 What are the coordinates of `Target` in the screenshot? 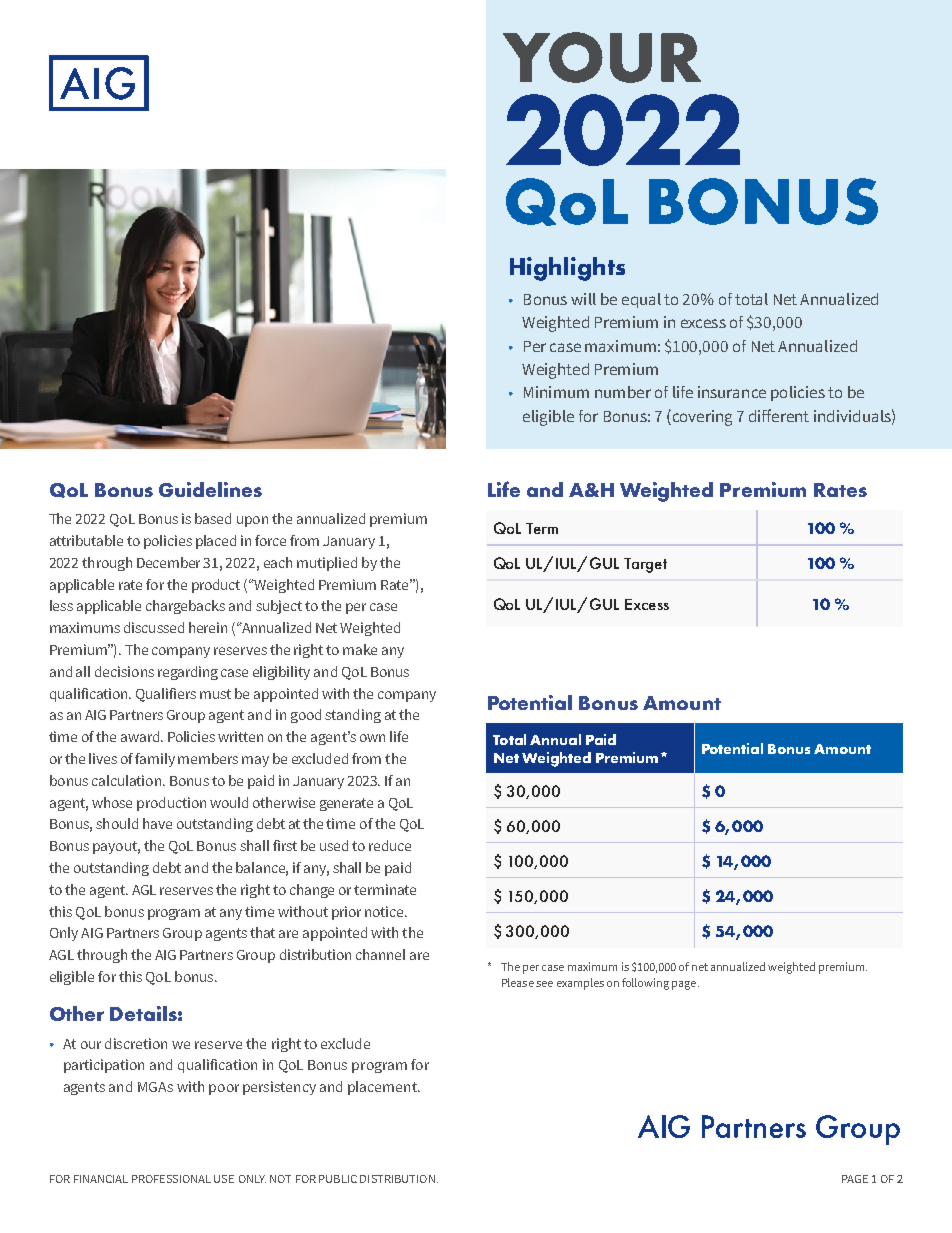 It's located at (645, 565).
